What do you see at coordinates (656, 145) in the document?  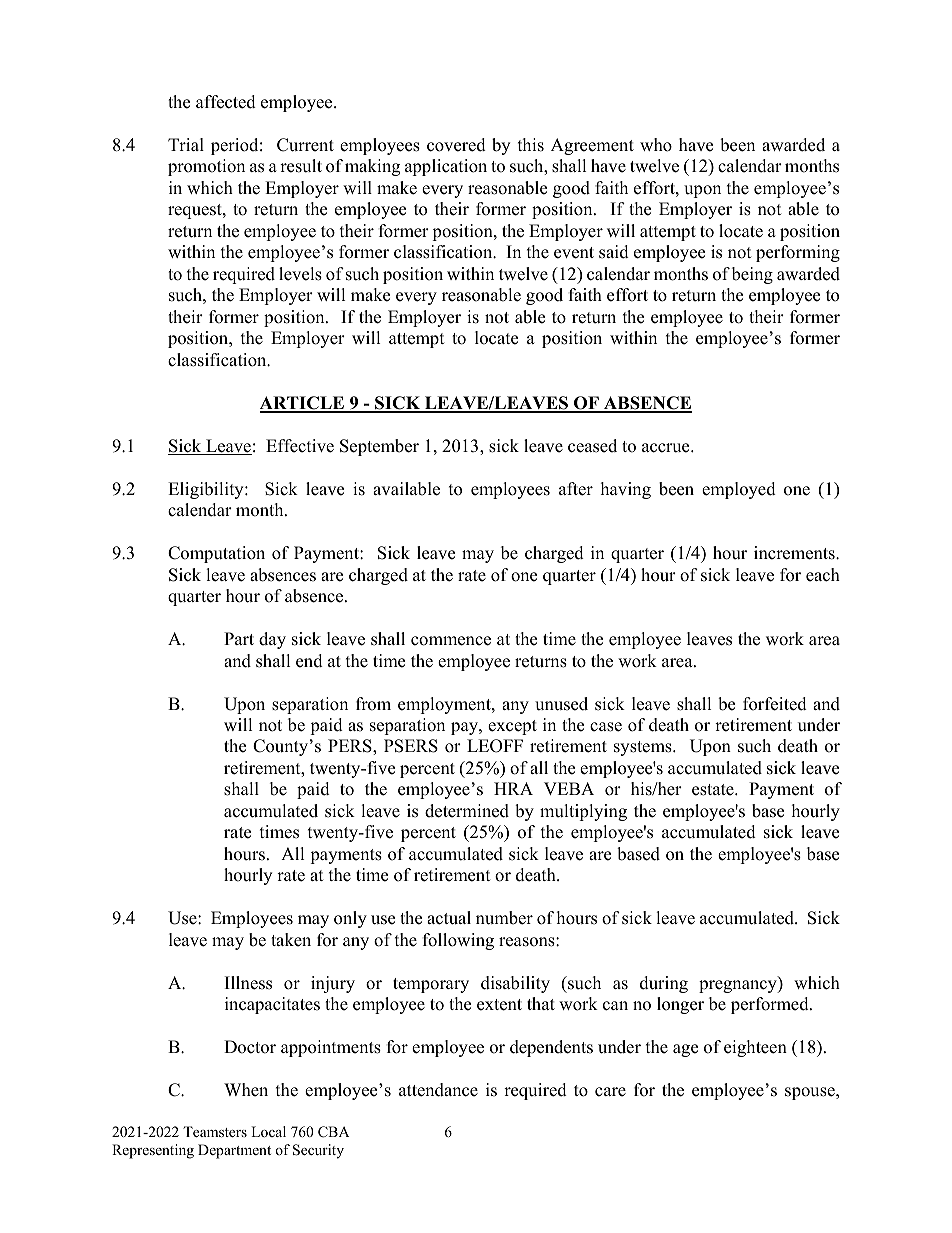 I see `who` at bounding box center [656, 145].
